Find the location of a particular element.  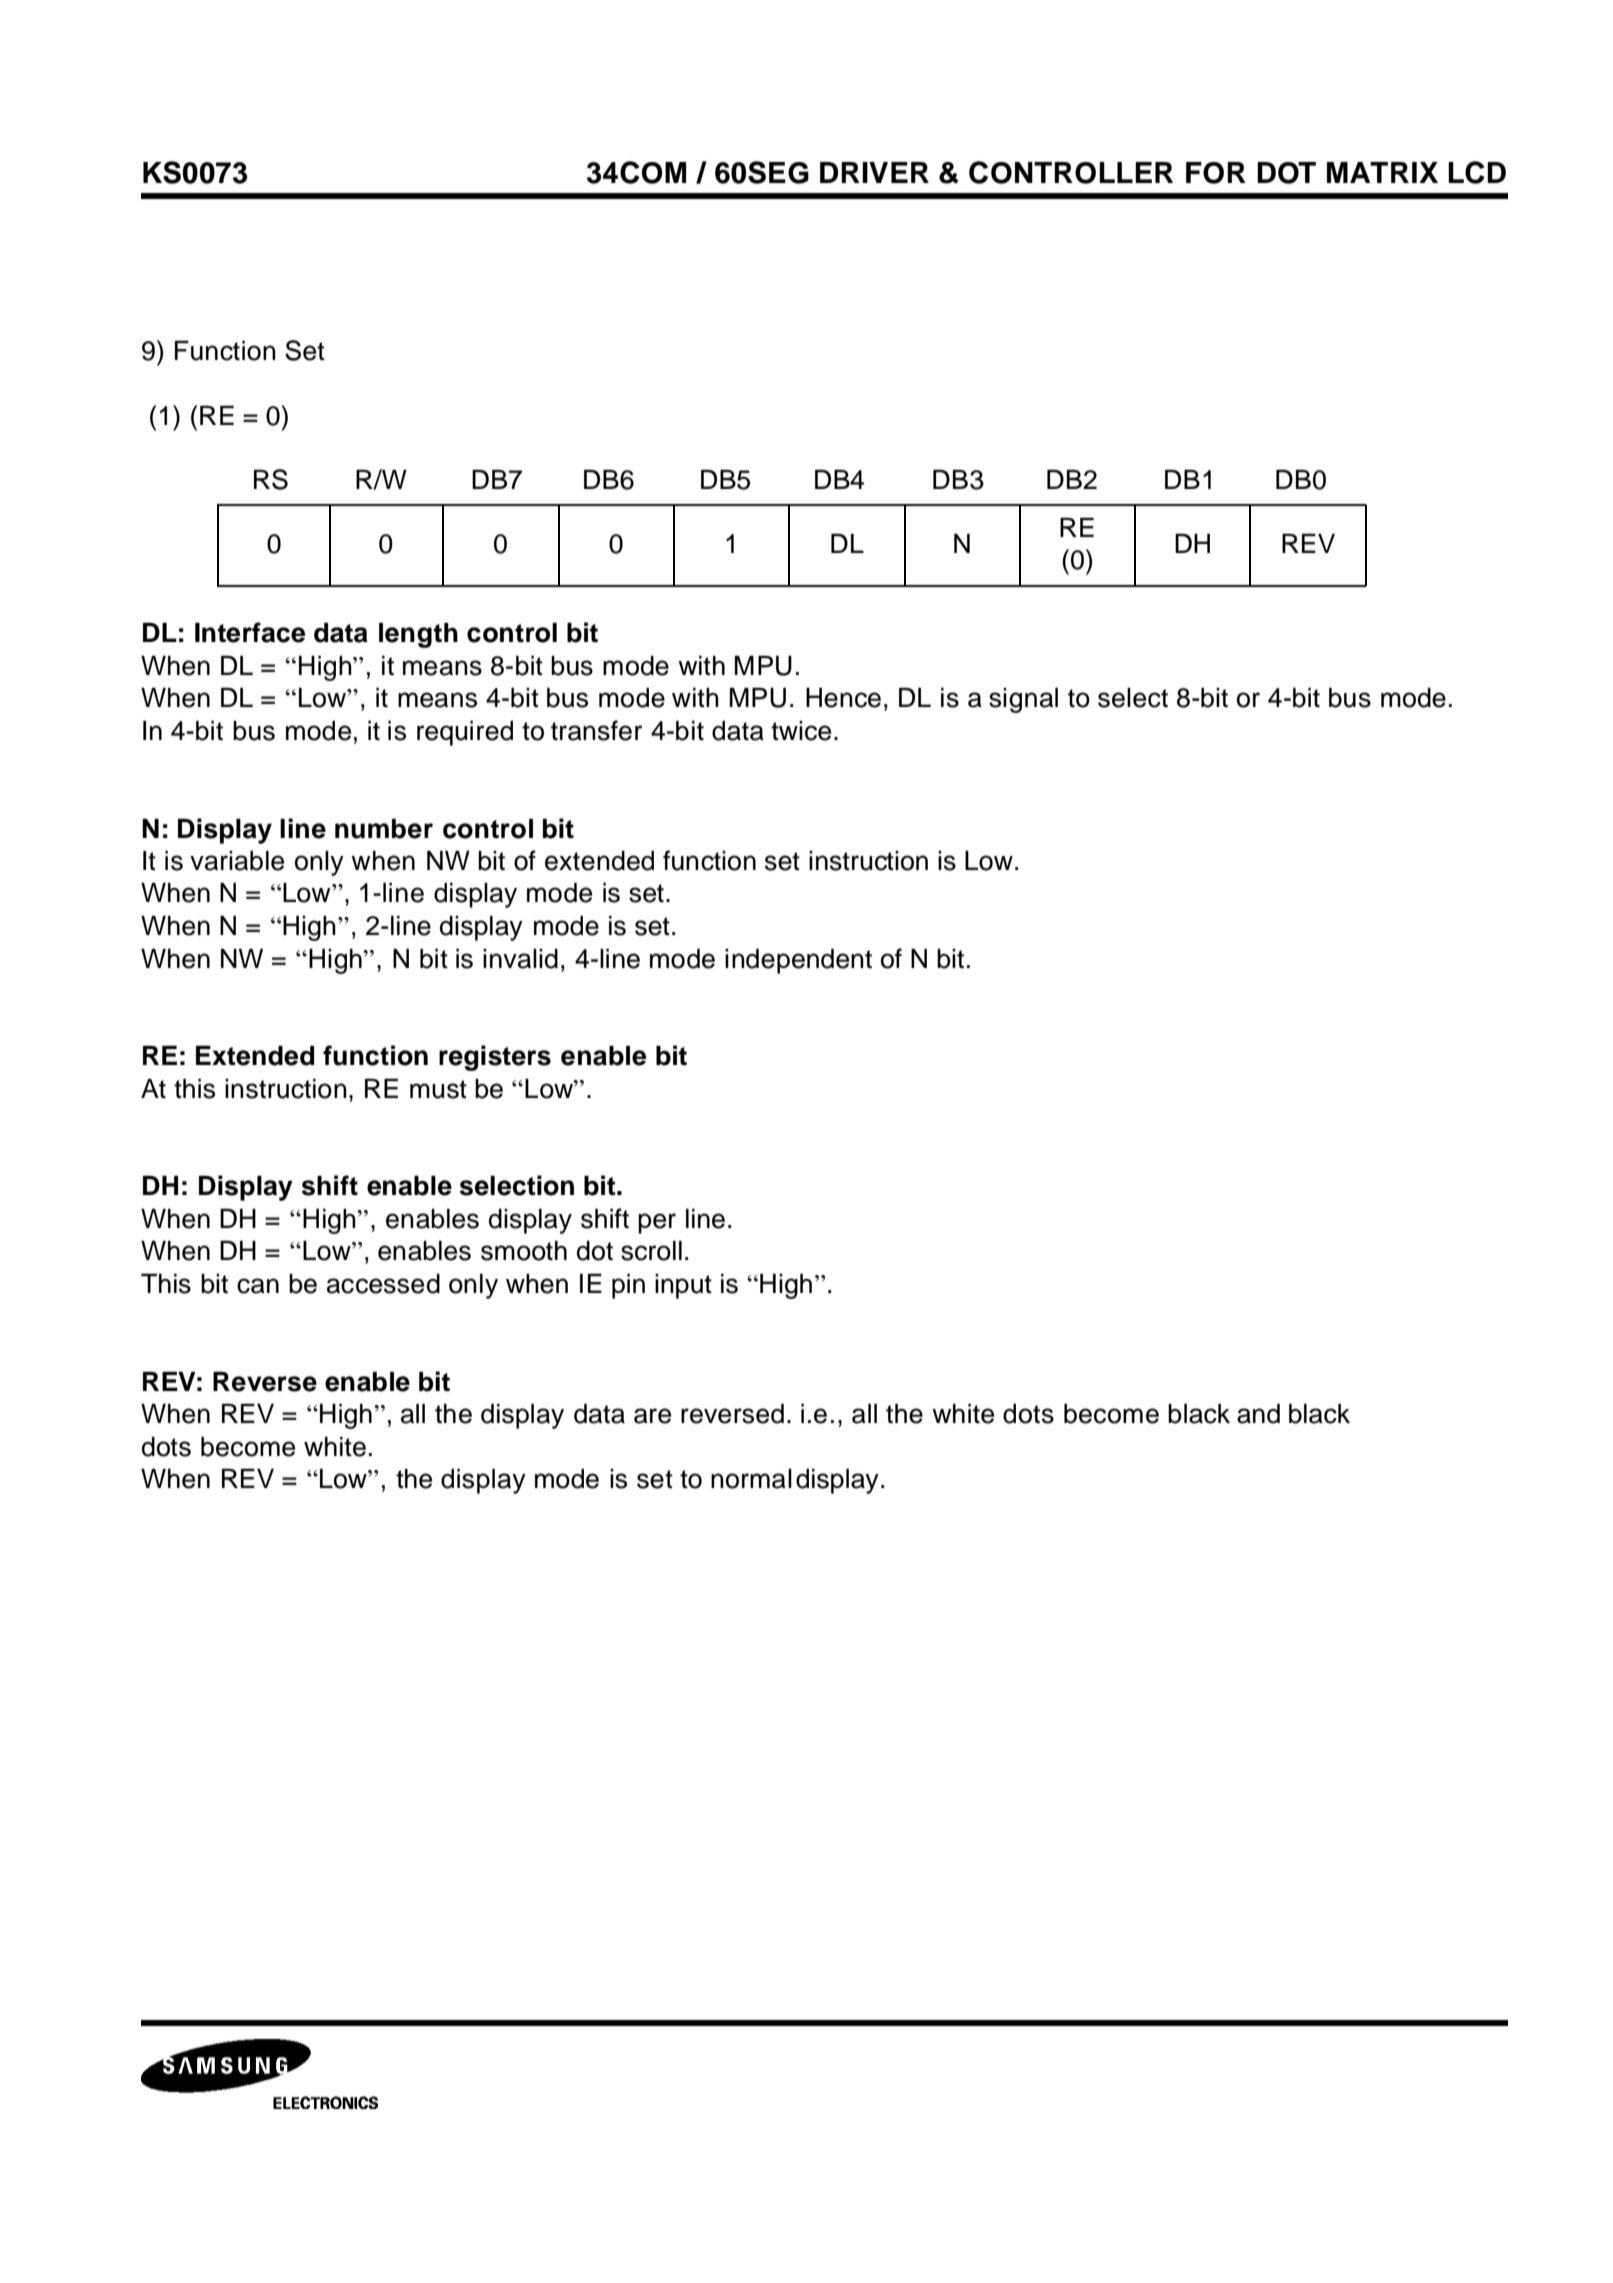

FOR is located at coordinates (1216, 173).
